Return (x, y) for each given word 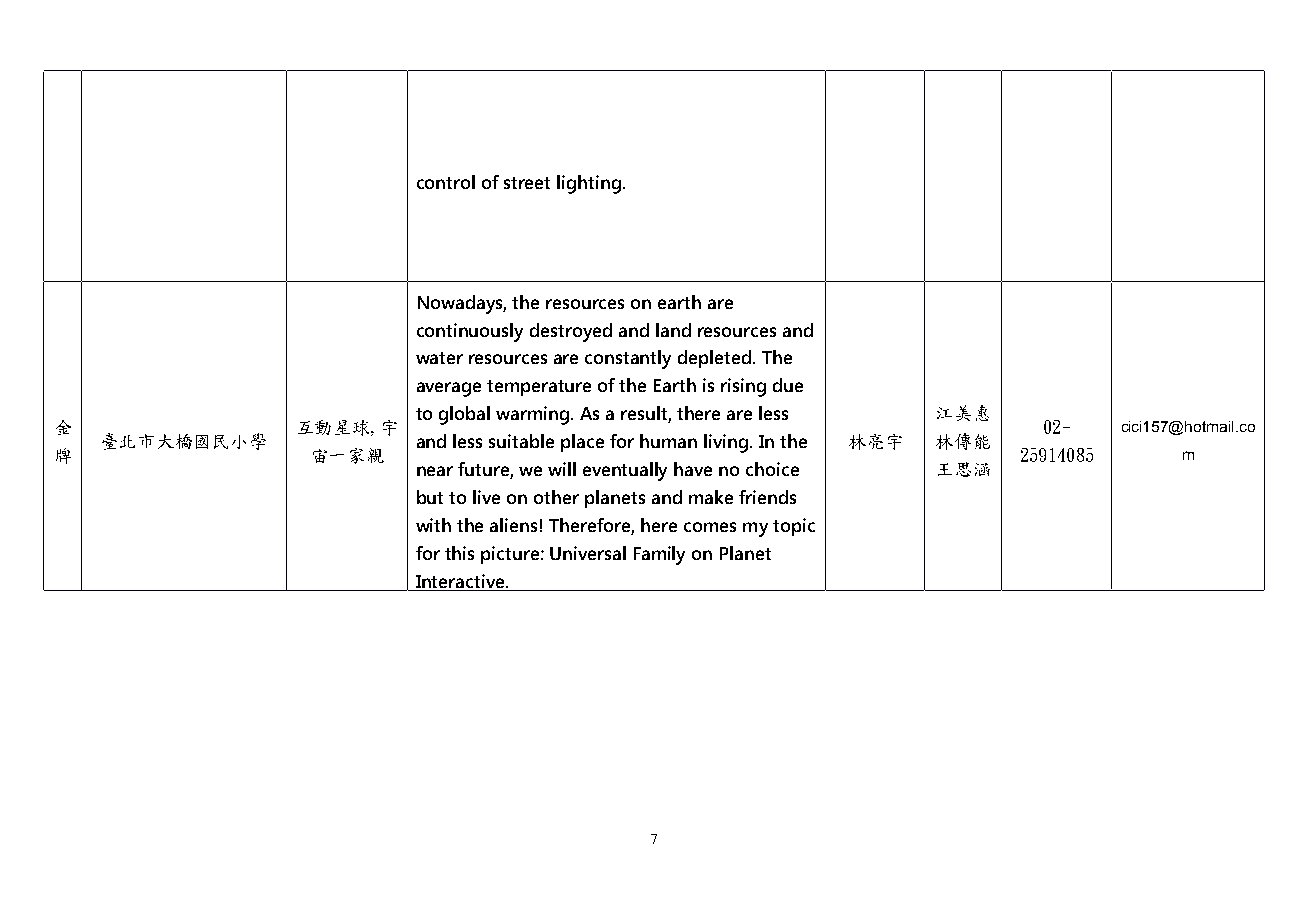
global (464, 415)
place (582, 443)
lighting (589, 184)
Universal (588, 553)
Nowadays (462, 304)
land (673, 330)
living (726, 443)
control (446, 182)
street (527, 183)
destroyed (571, 332)
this (459, 553)
